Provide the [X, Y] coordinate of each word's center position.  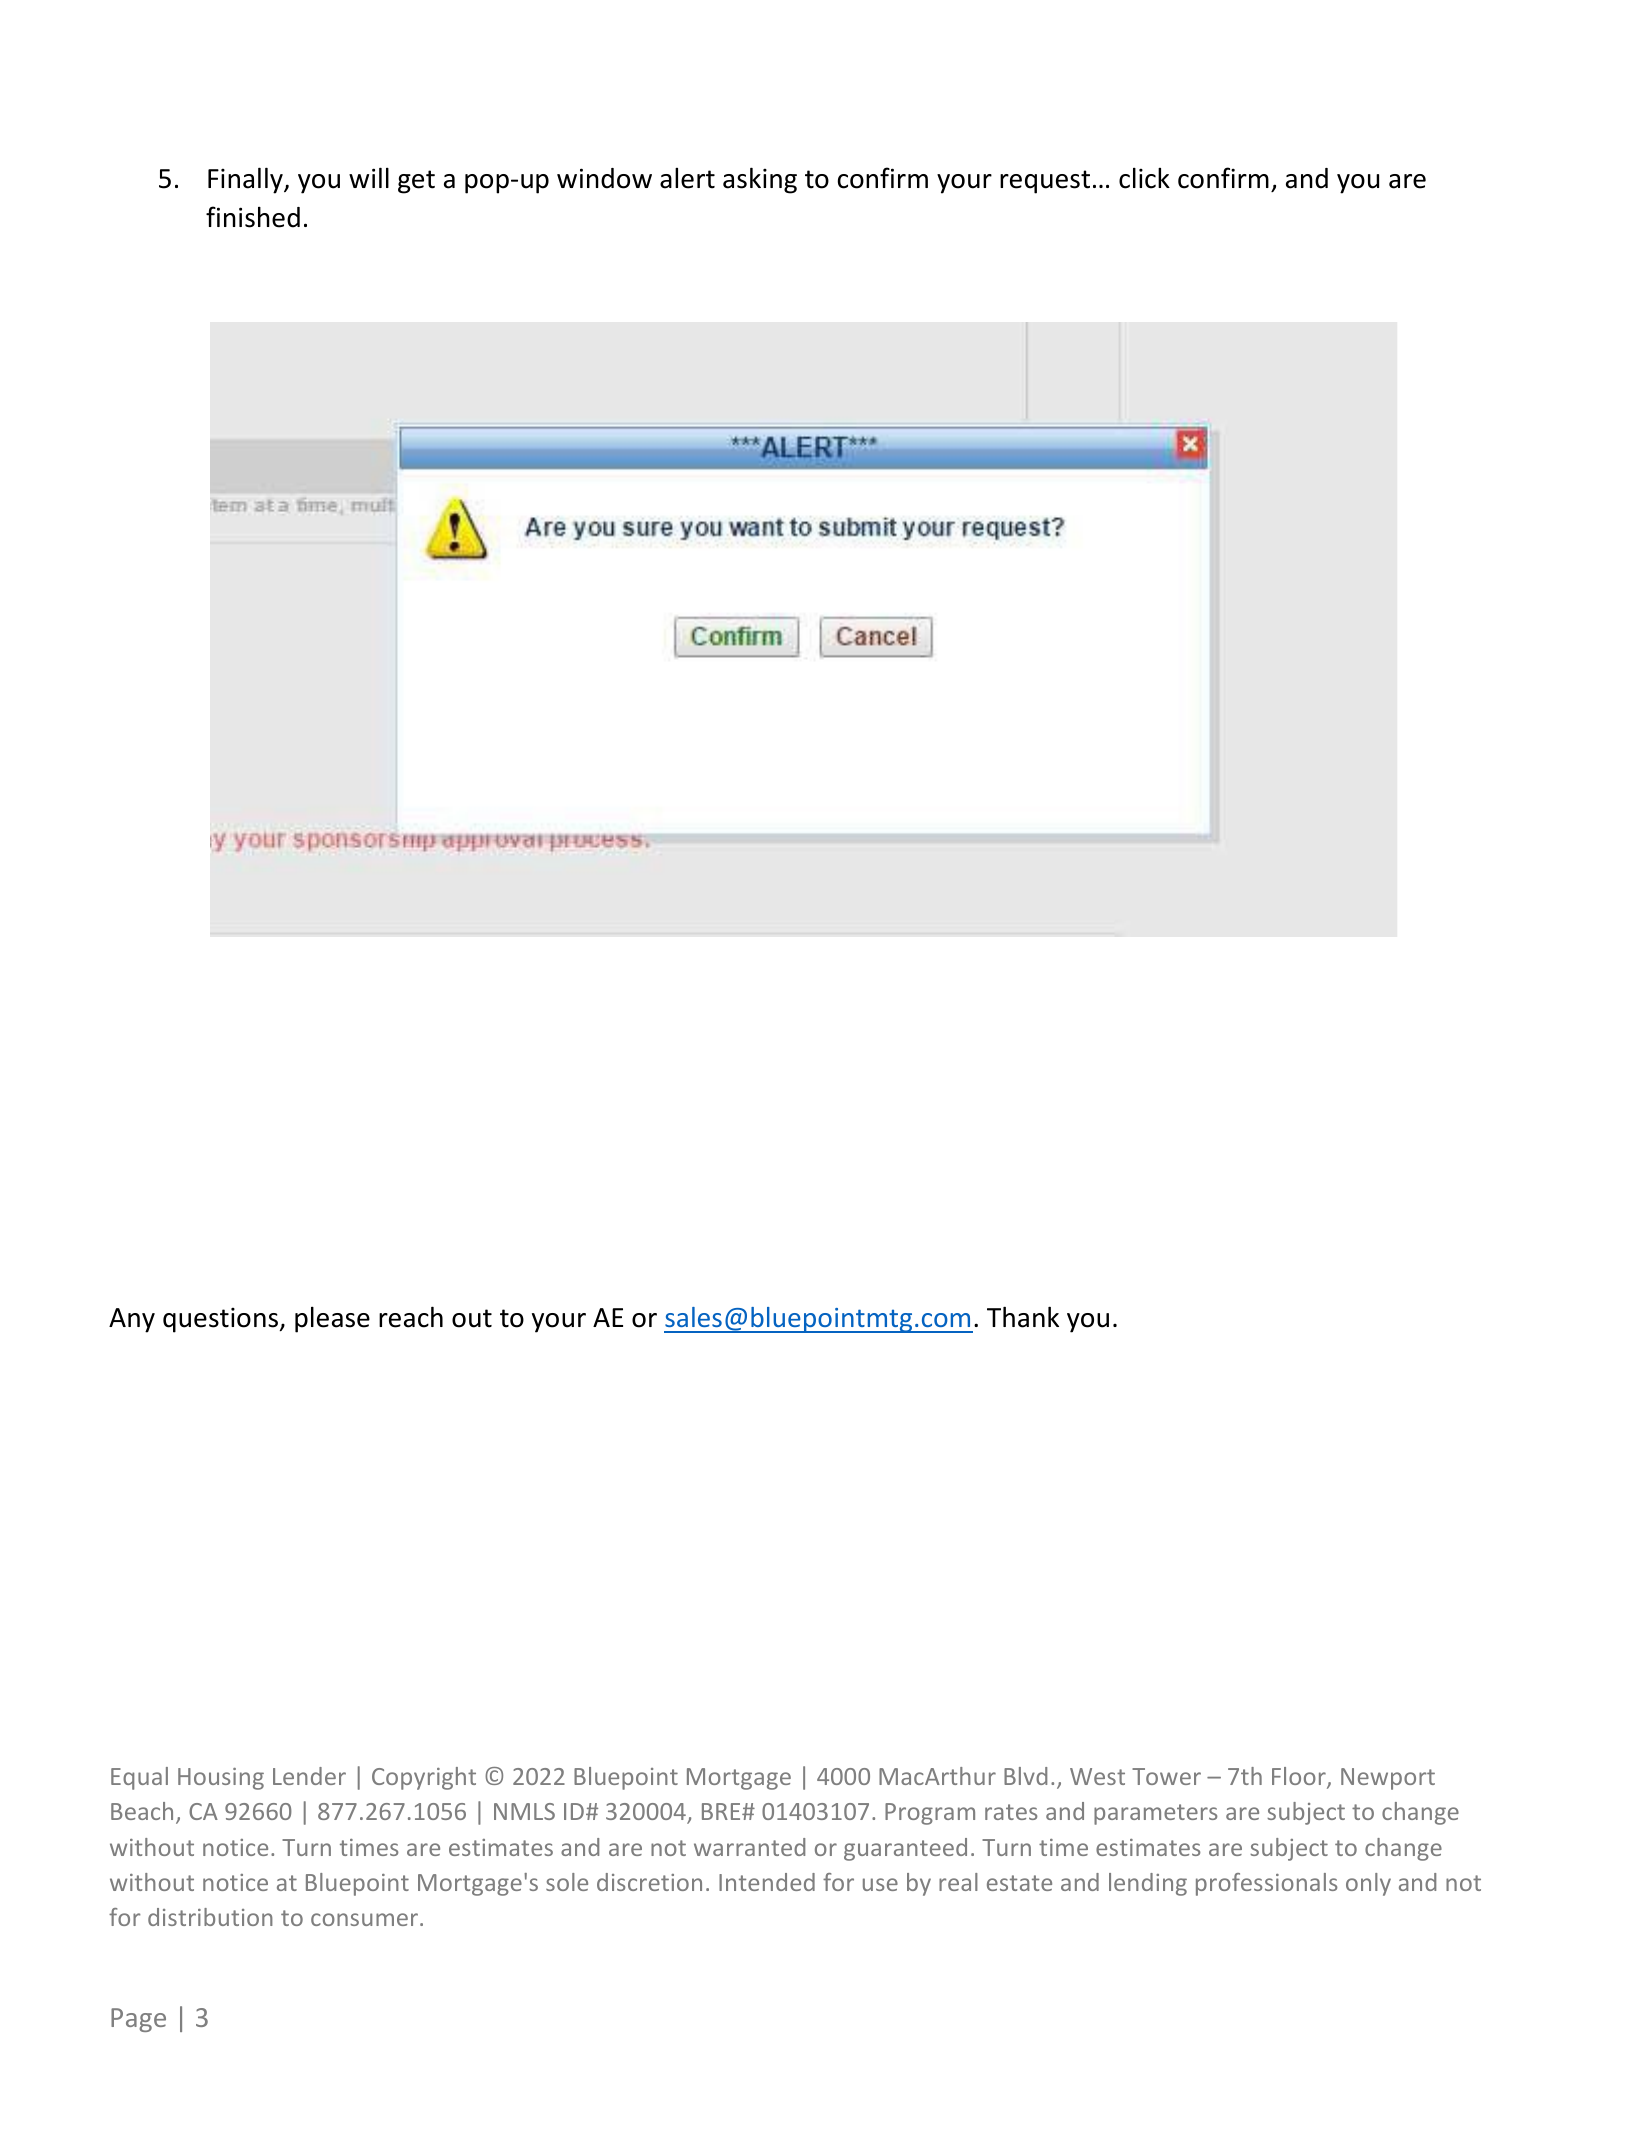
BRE [722, 1811]
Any [132, 1320]
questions [220, 1320]
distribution [210, 1917]
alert [687, 178]
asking [760, 180]
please [332, 1319]
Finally [246, 180]
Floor [1300, 1777]
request [1045, 182]
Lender [309, 1776]
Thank [1023, 1317]
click [1144, 178]
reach [411, 1317]
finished [253, 217]
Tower [1166, 1776]
